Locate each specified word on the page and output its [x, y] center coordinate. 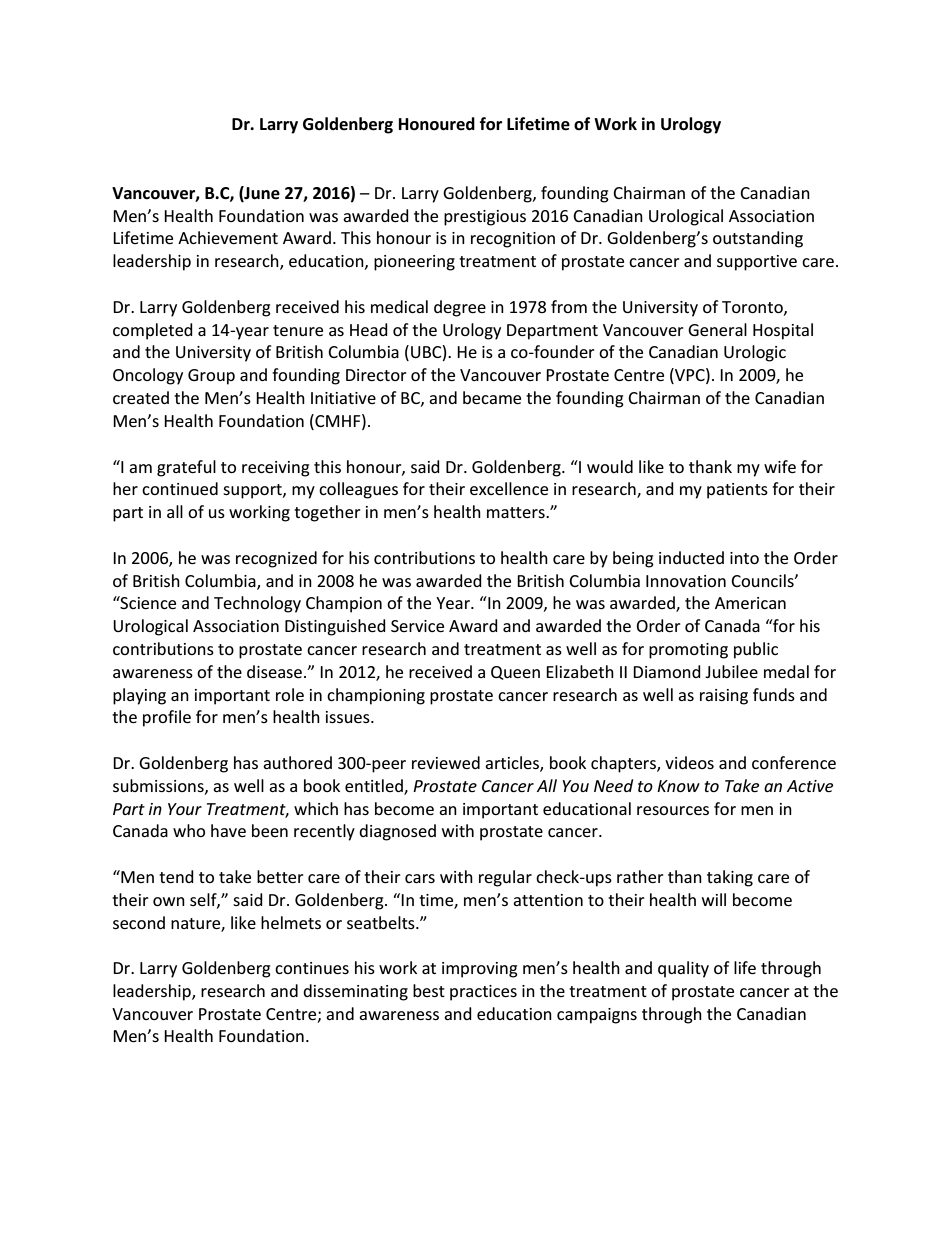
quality [683, 969]
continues [312, 968]
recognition [513, 240]
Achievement [228, 237]
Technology [257, 604]
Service [417, 626]
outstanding [758, 239]
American [750, 603]
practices [483, 993]
